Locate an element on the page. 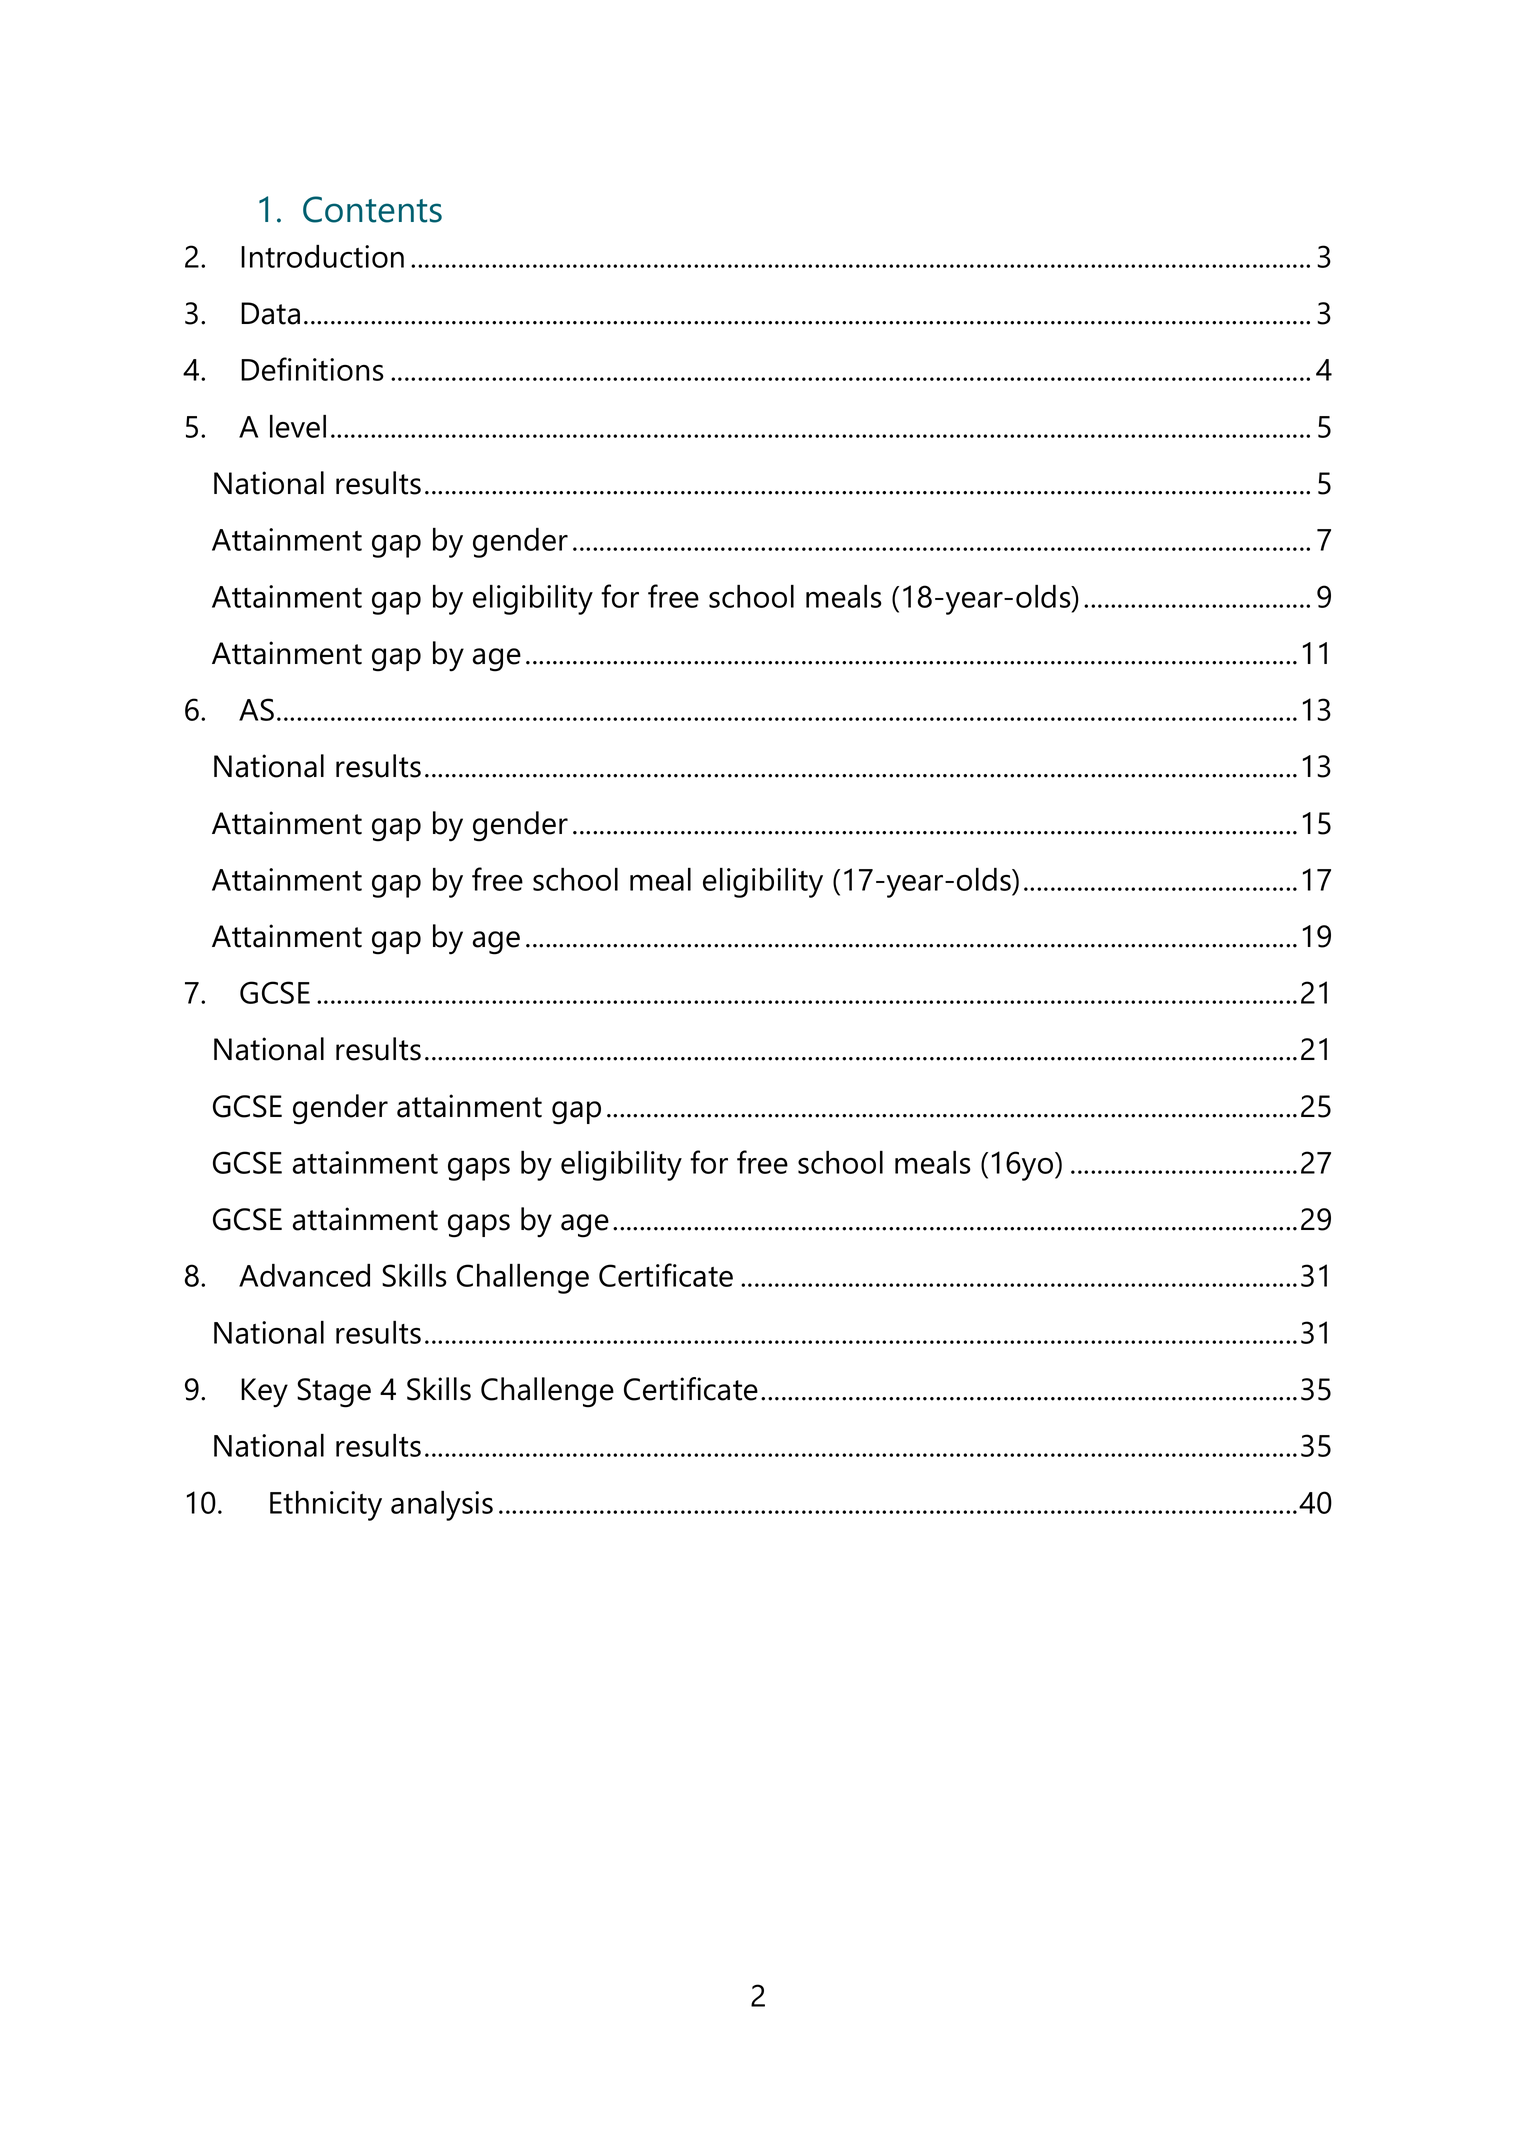 The height and width of the page is (2145, 1517). Contents is located at coordinates (372, 209).
